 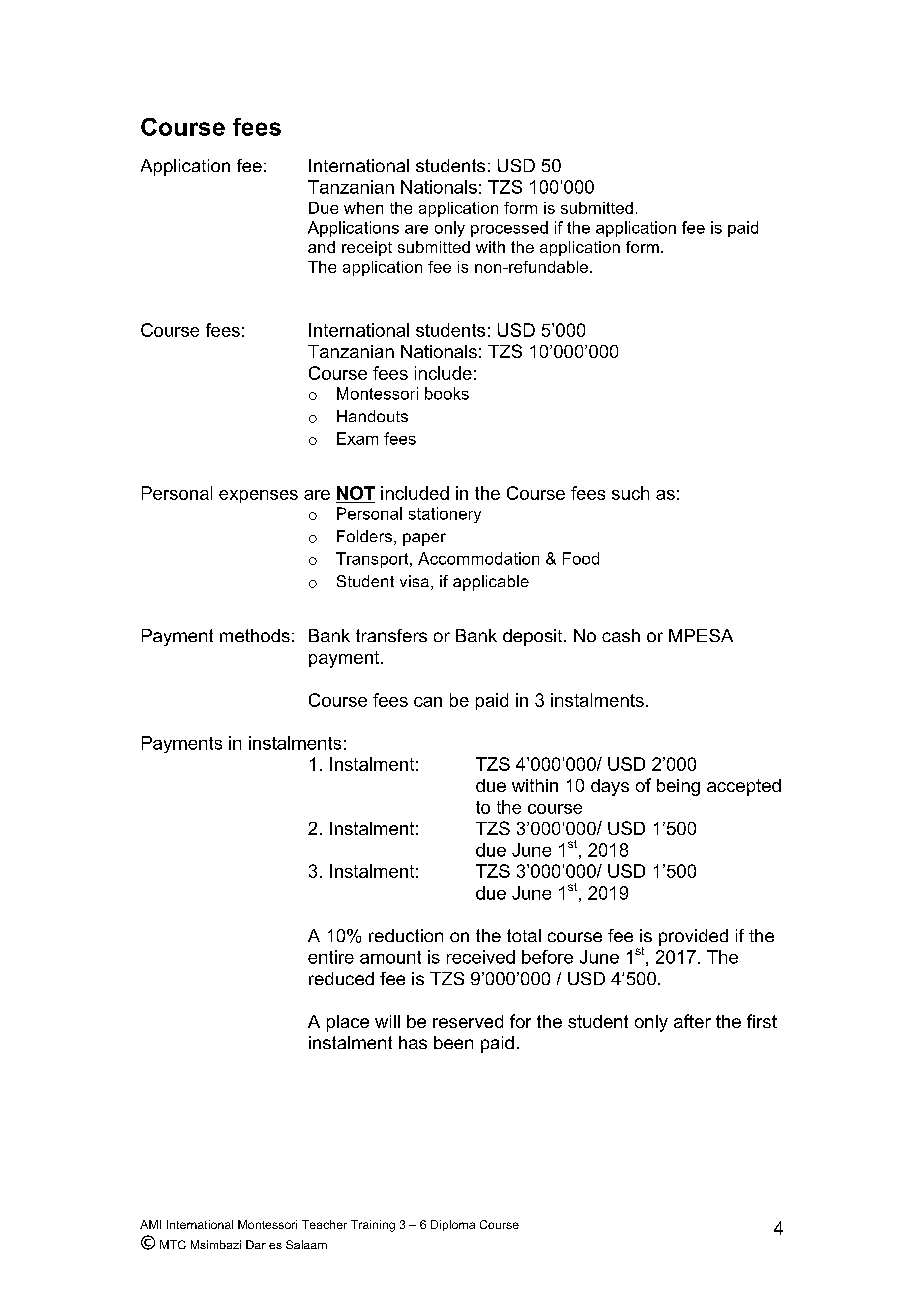 I want to click on receipt, so click(x=367, y=248).
